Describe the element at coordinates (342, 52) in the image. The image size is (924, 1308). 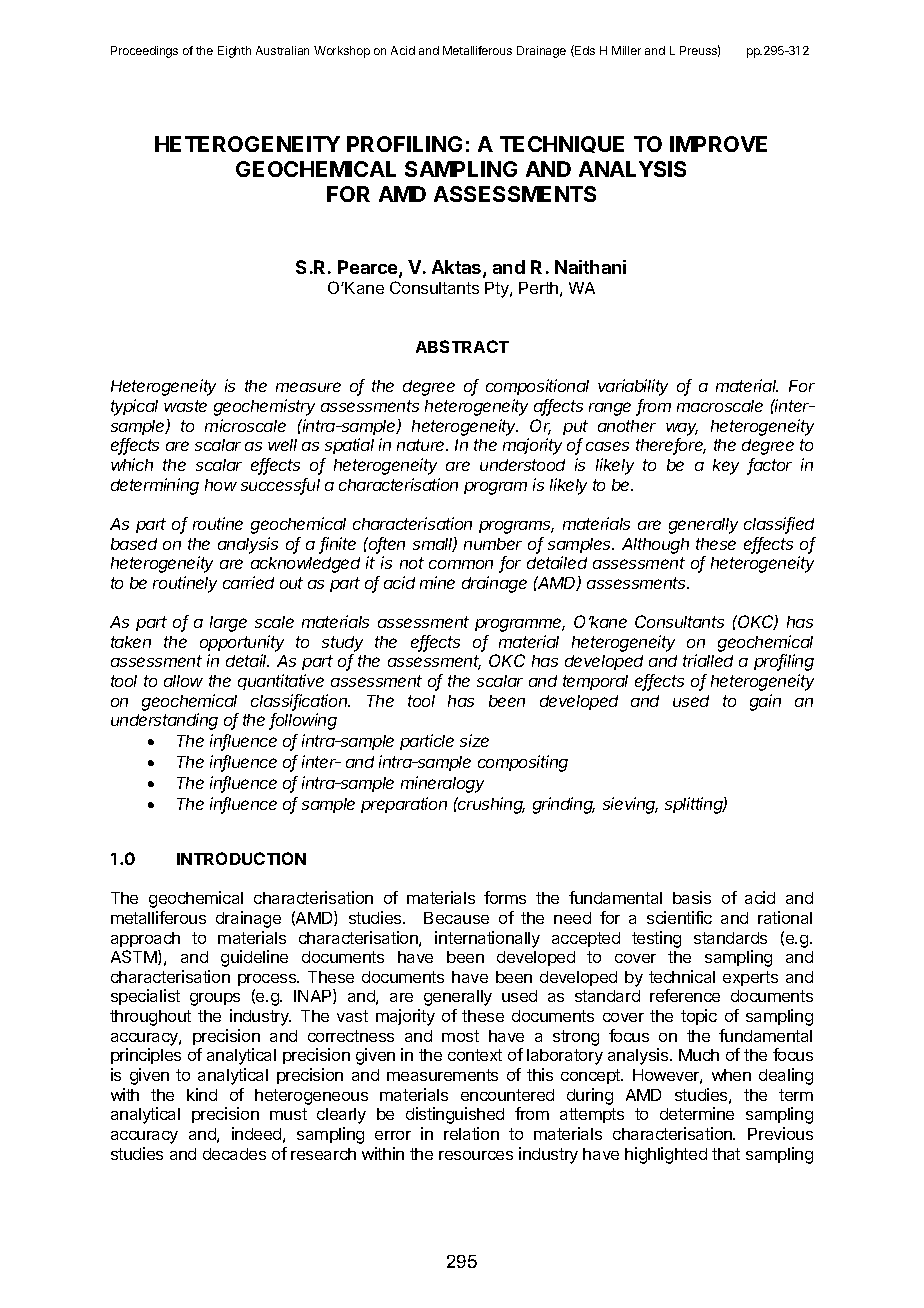
I see `Workshop` at that location.
